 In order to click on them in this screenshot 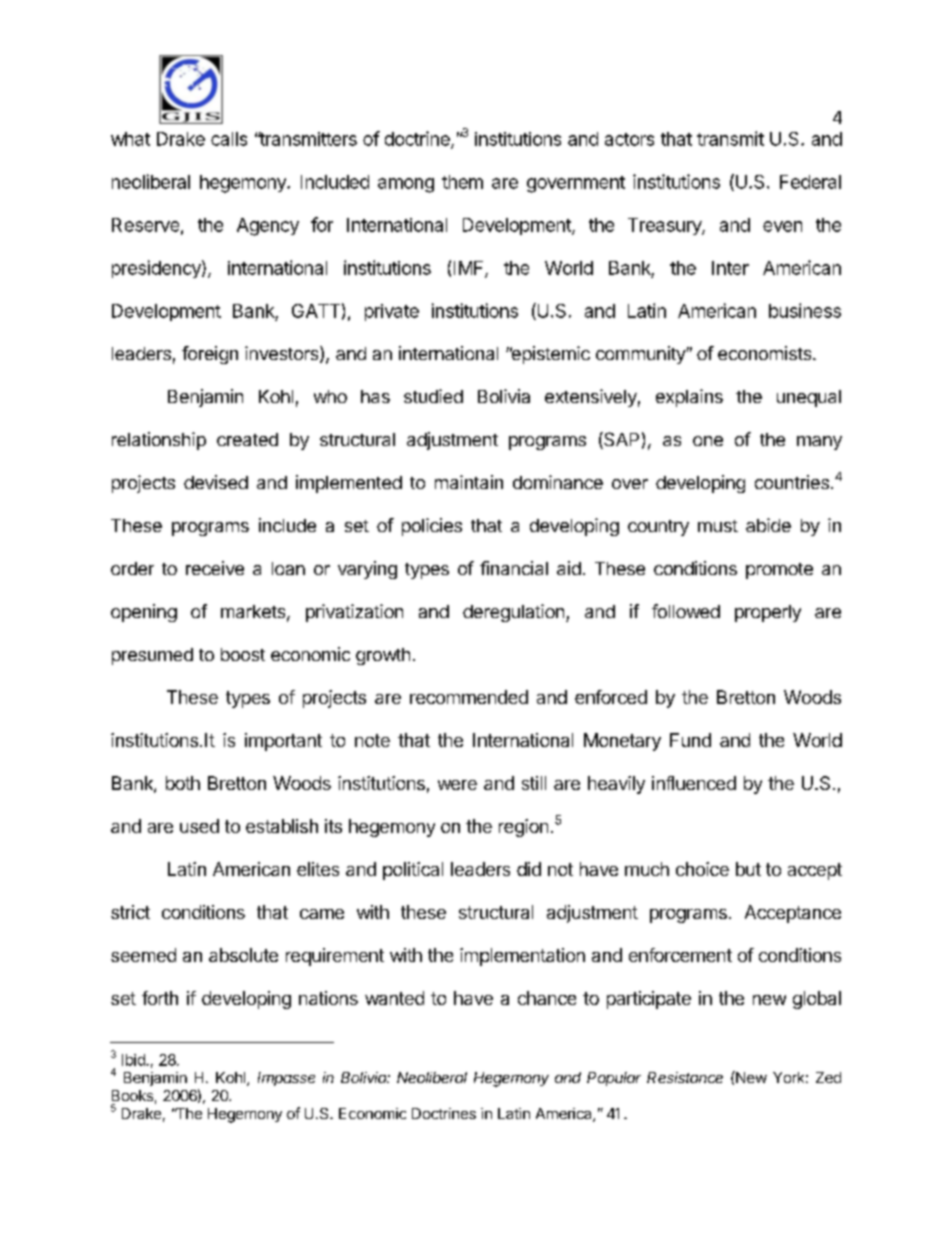, I will do `click(462, 182)`.
